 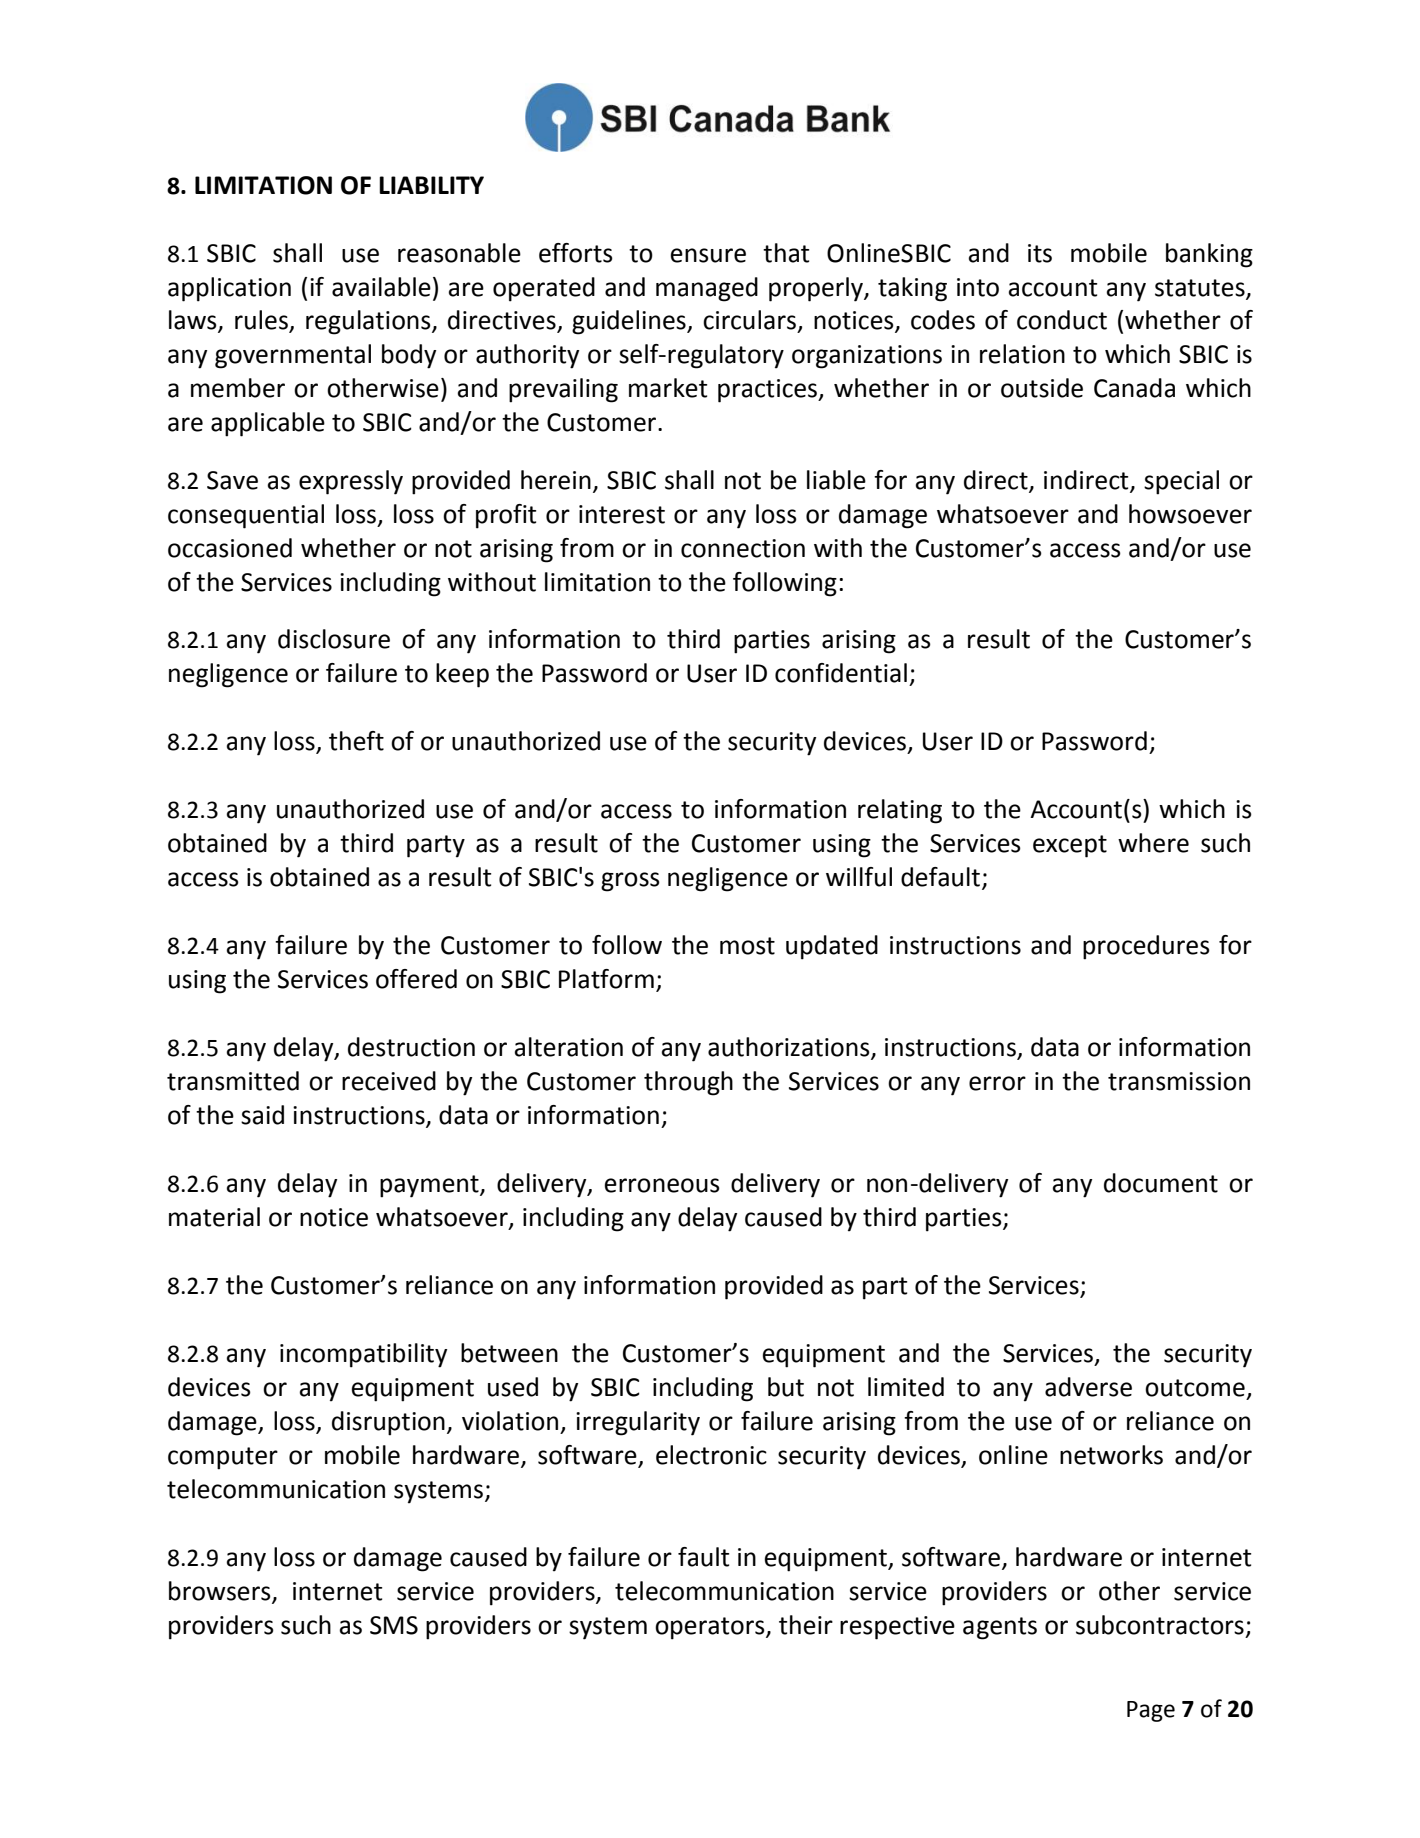 What do you see at coordinates (711, 1628) in the screenshot?
I see `operators` at bounding box center [711, 1628].
